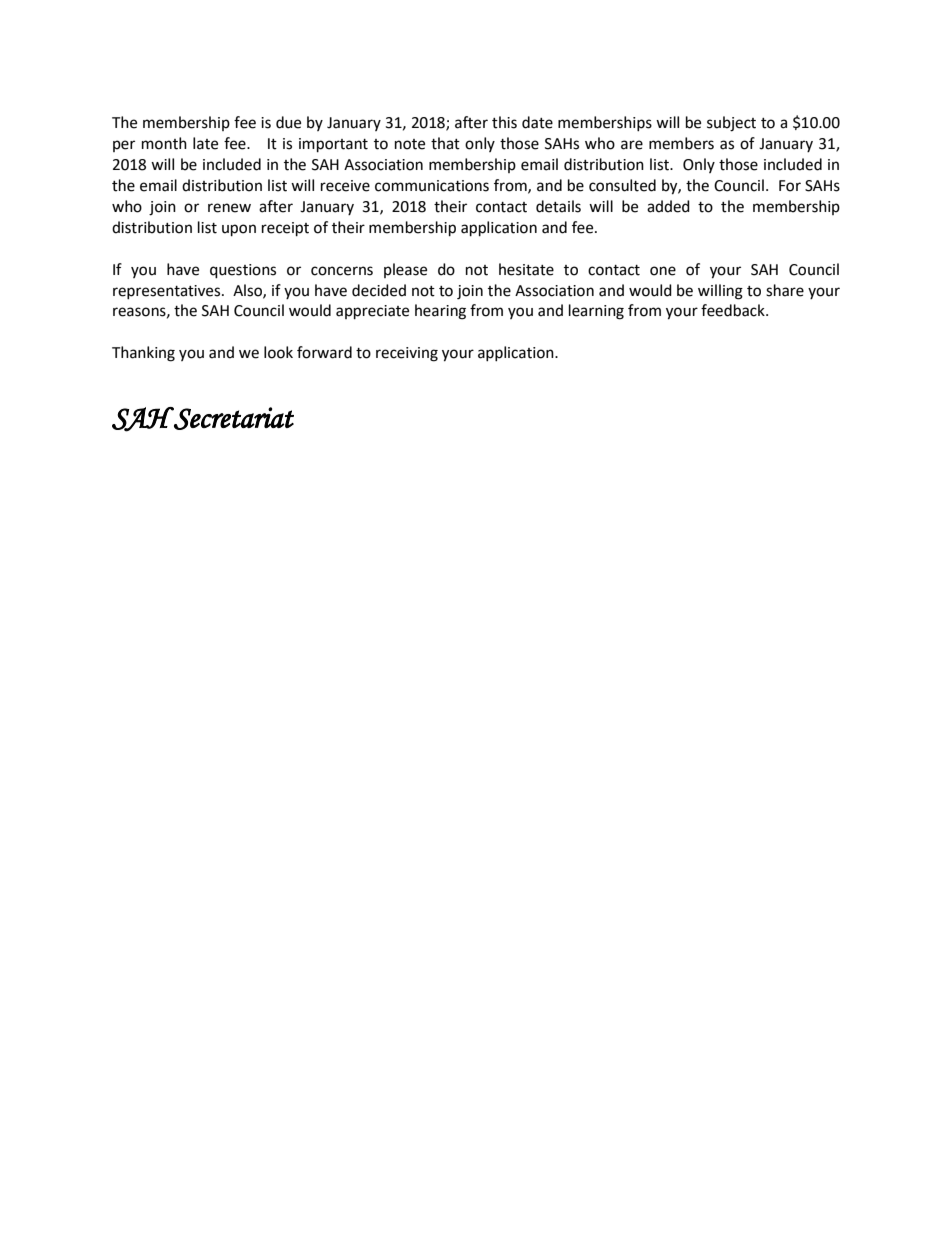 The image size is (952, 1233). Describe the element at coordinates (558, 206) in the screenshot. I see `details` at that location.
